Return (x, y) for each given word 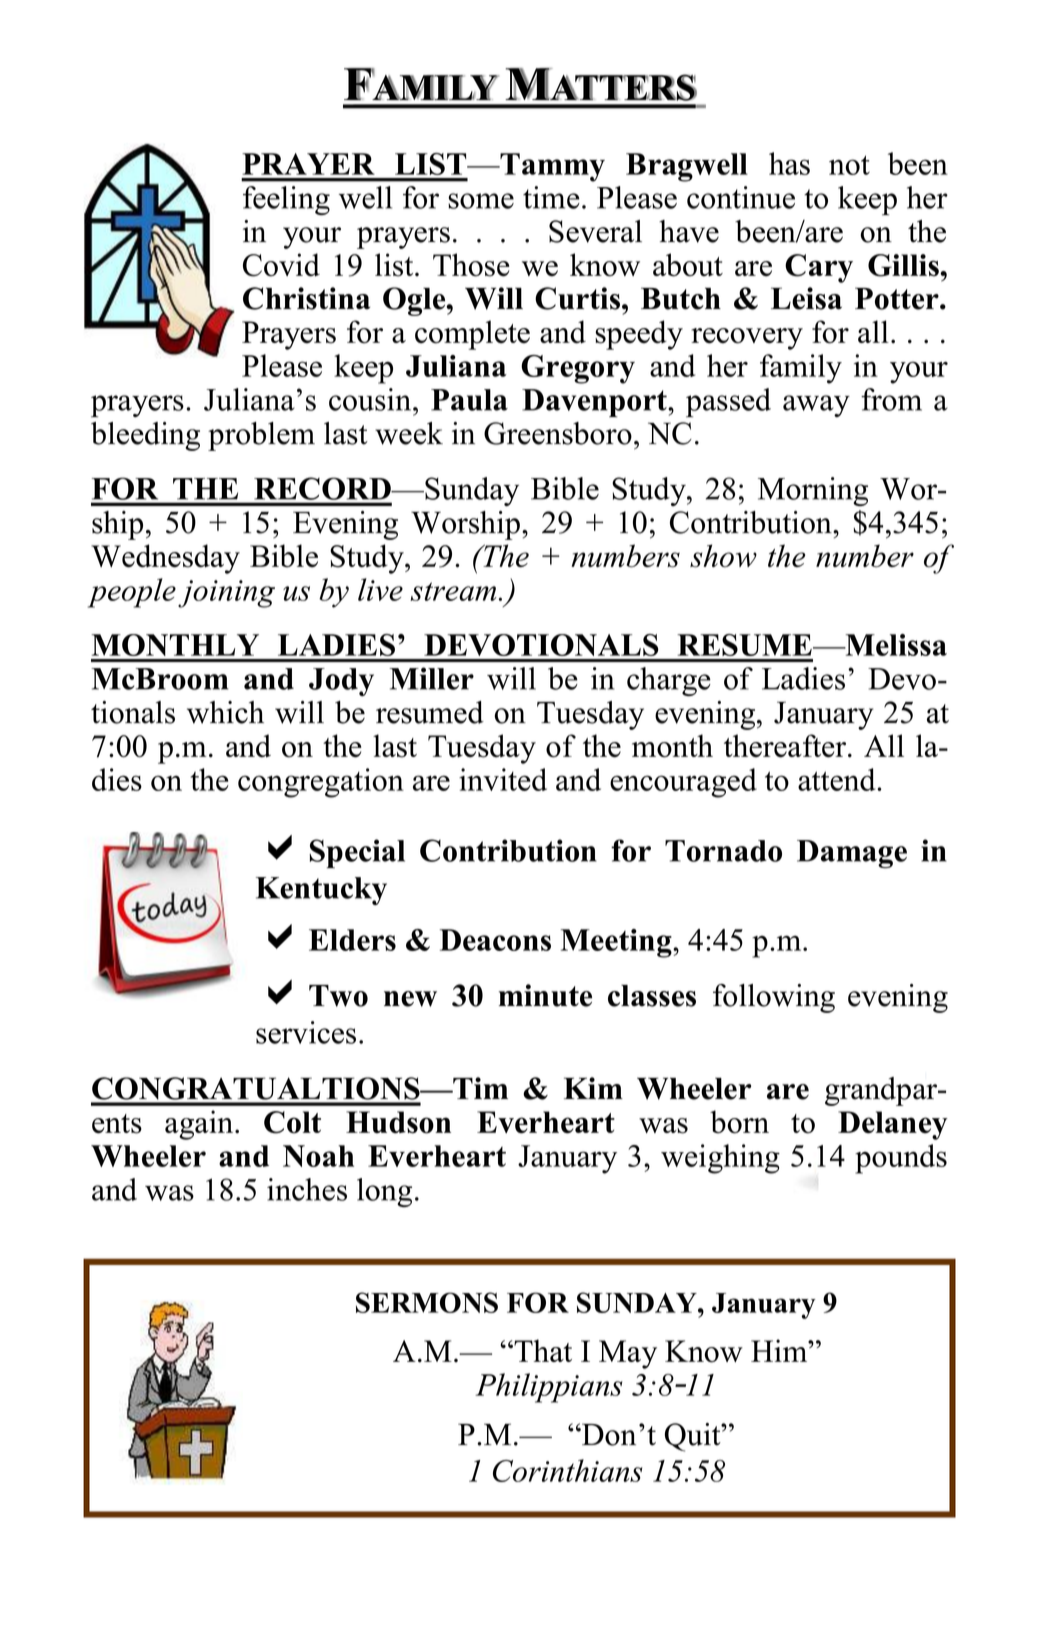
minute (545, 995)
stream (453, 591)
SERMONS (427, 1302)
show (723, 556)
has (789, 163)
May (628, 1354)
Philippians (548, 1388)
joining (226, 594)
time (551, 197)
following (774, 998)
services (306, 1032)
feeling (286, 200)
